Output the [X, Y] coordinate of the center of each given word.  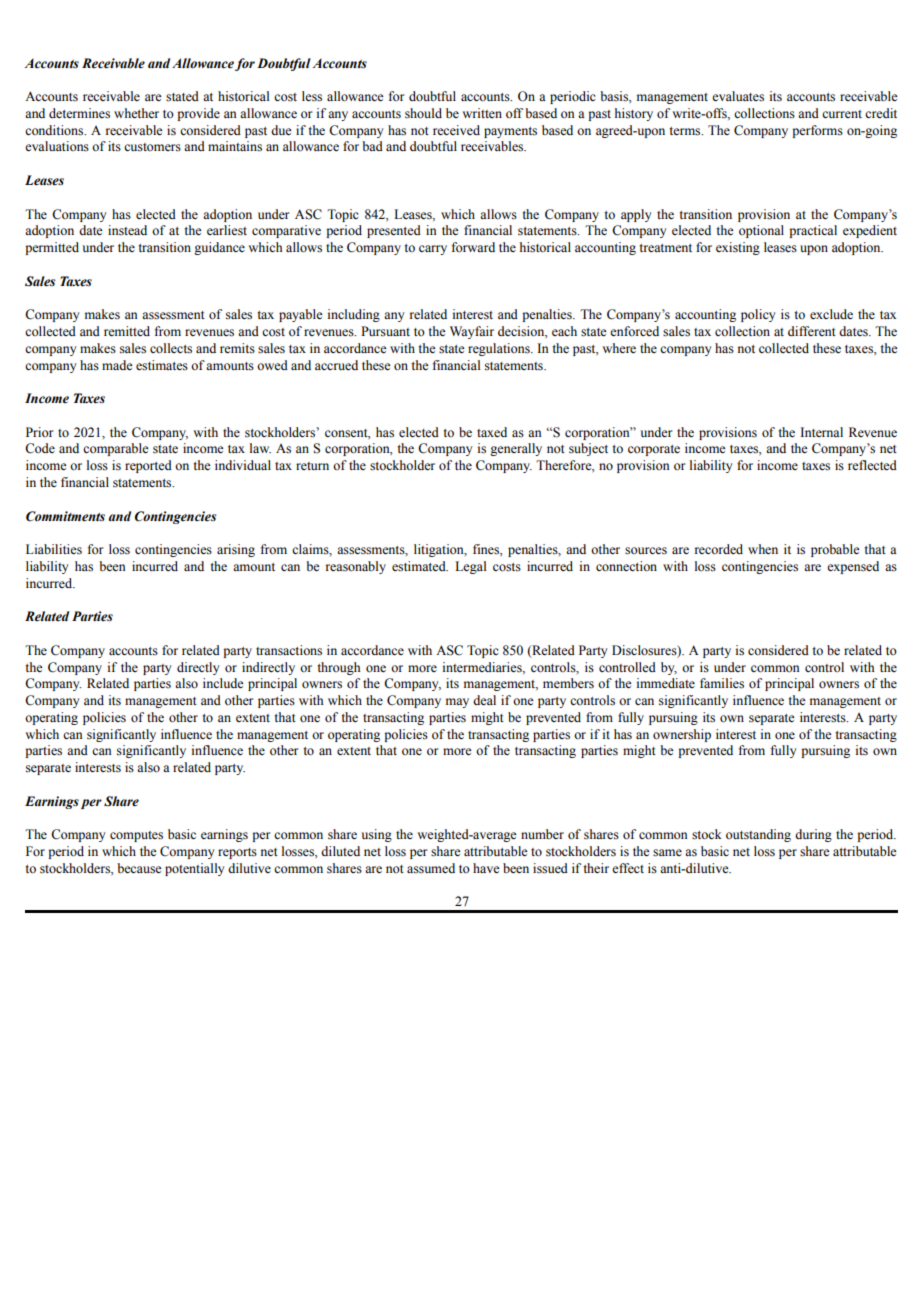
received [456, 130]
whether [136, 113]
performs [817, 131]
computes [136, 836]
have [486, 868]
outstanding [758, 835]
